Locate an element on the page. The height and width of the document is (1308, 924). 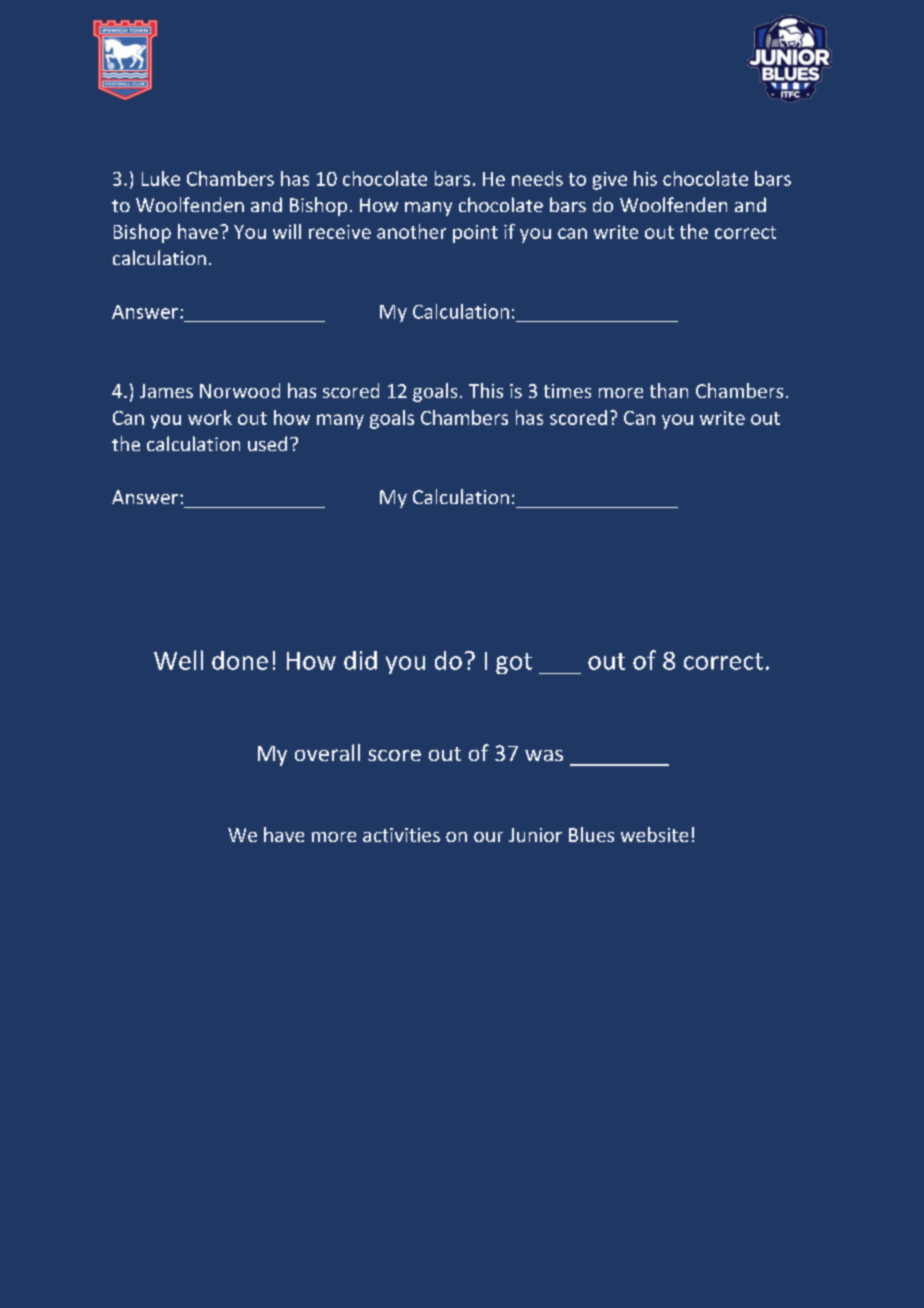
give is located at coordinates (610, 181).
